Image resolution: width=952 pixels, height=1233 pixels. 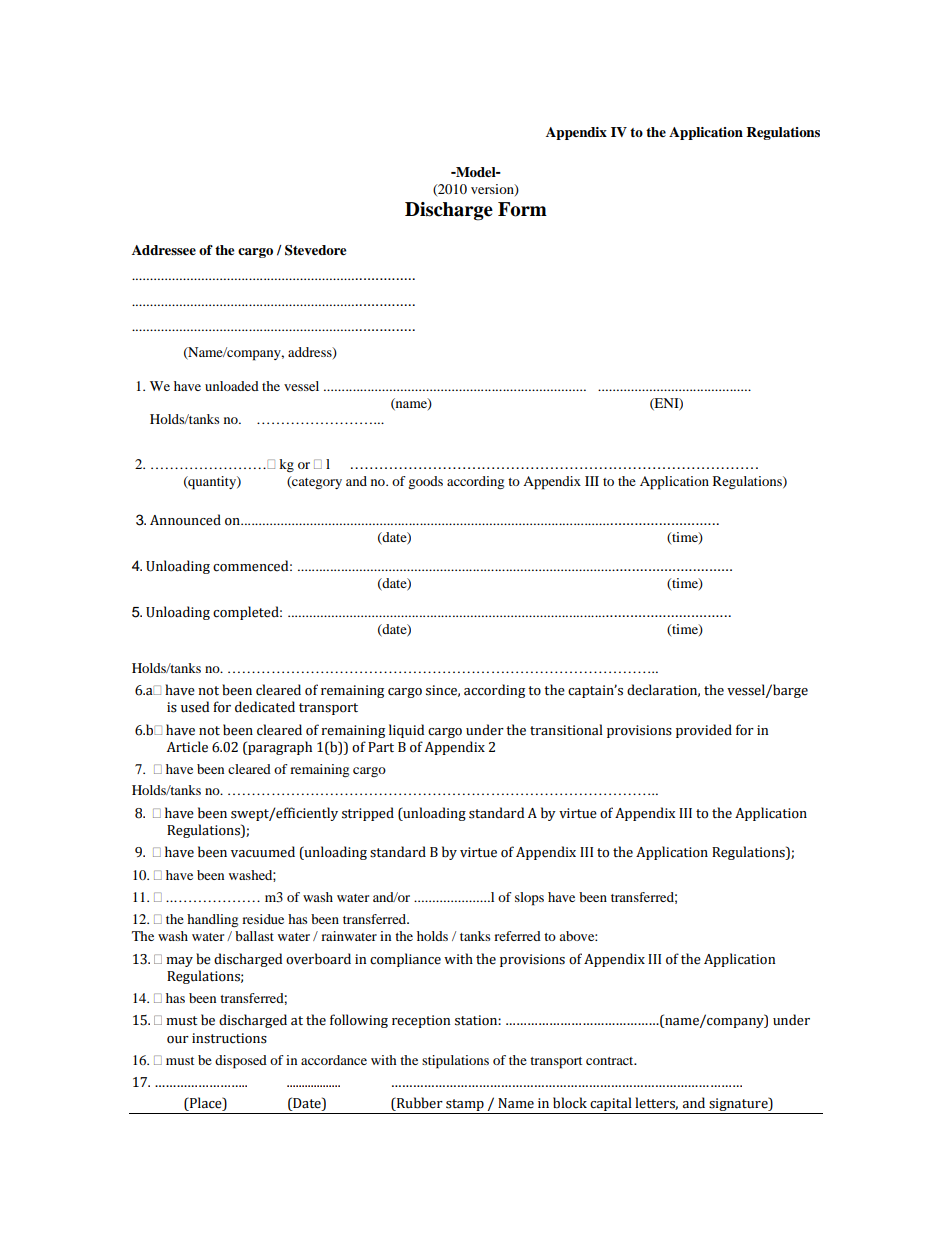 I want to click on disposed, so click(x=241, y=1062).
